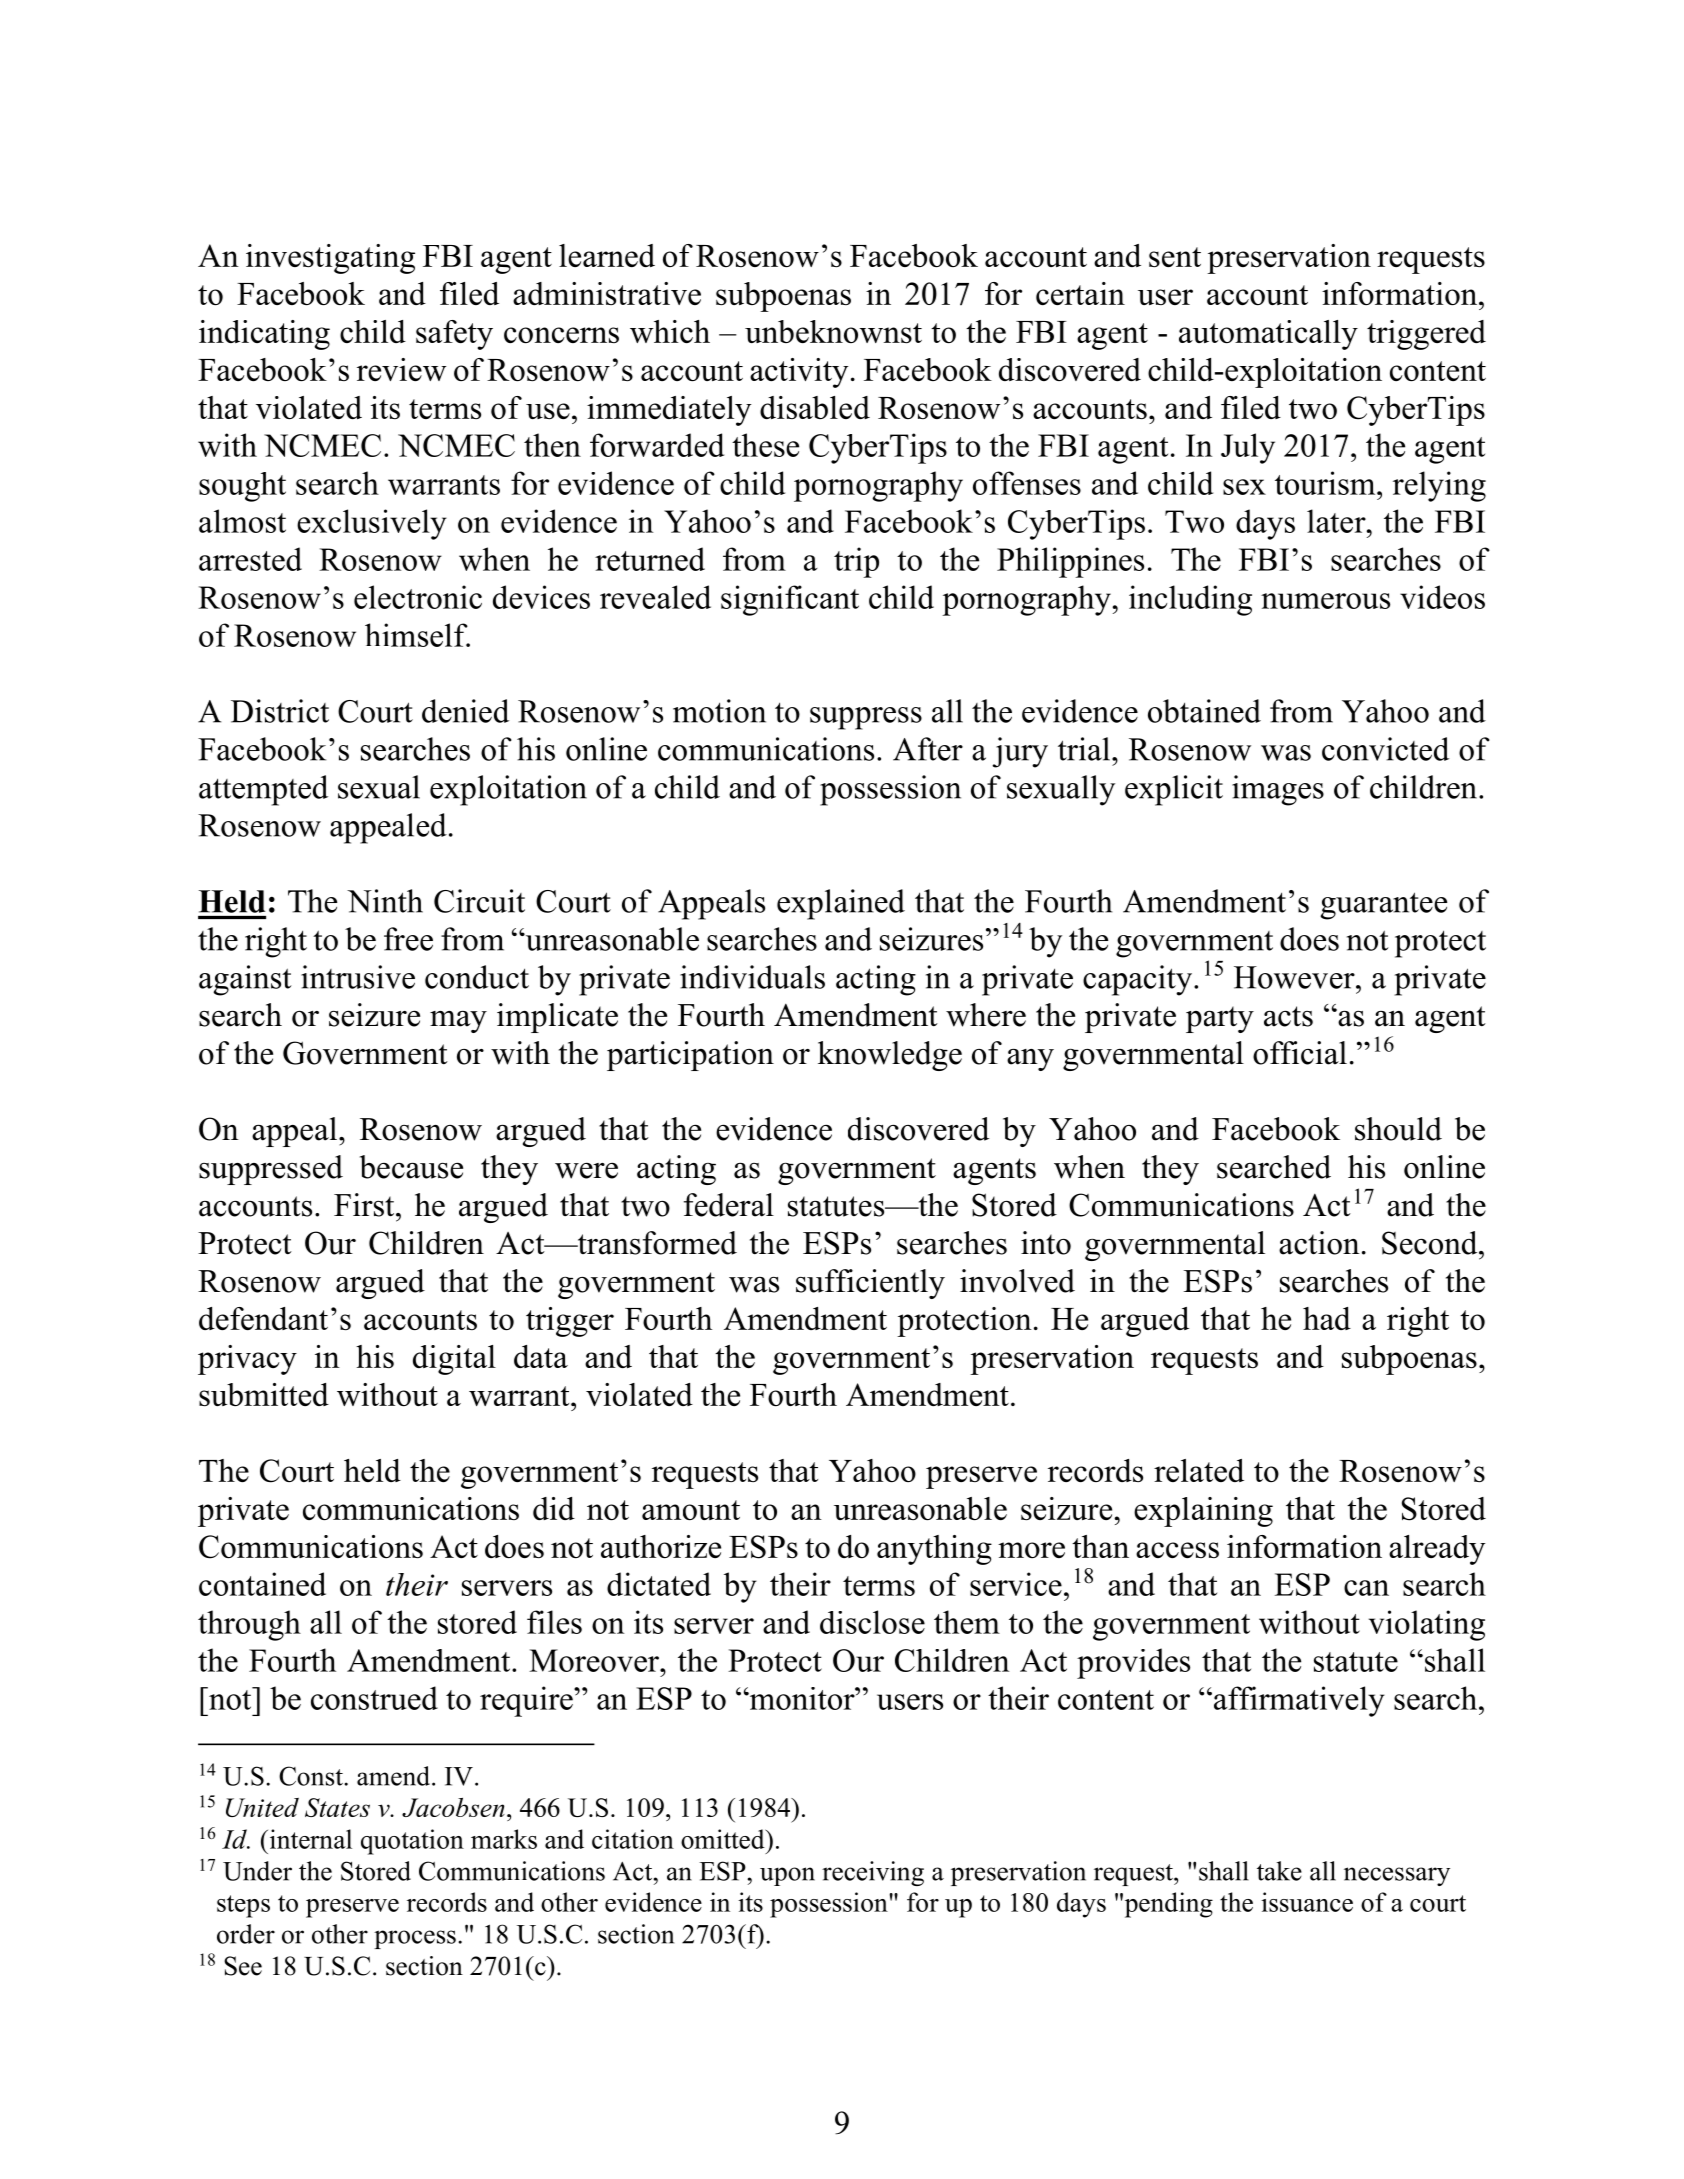 This screenshot has height=2179, width=1684. What do you see at coordinates (365, 1205) in the screenshot?
I see `First` at bounding box center [365, 1205].
